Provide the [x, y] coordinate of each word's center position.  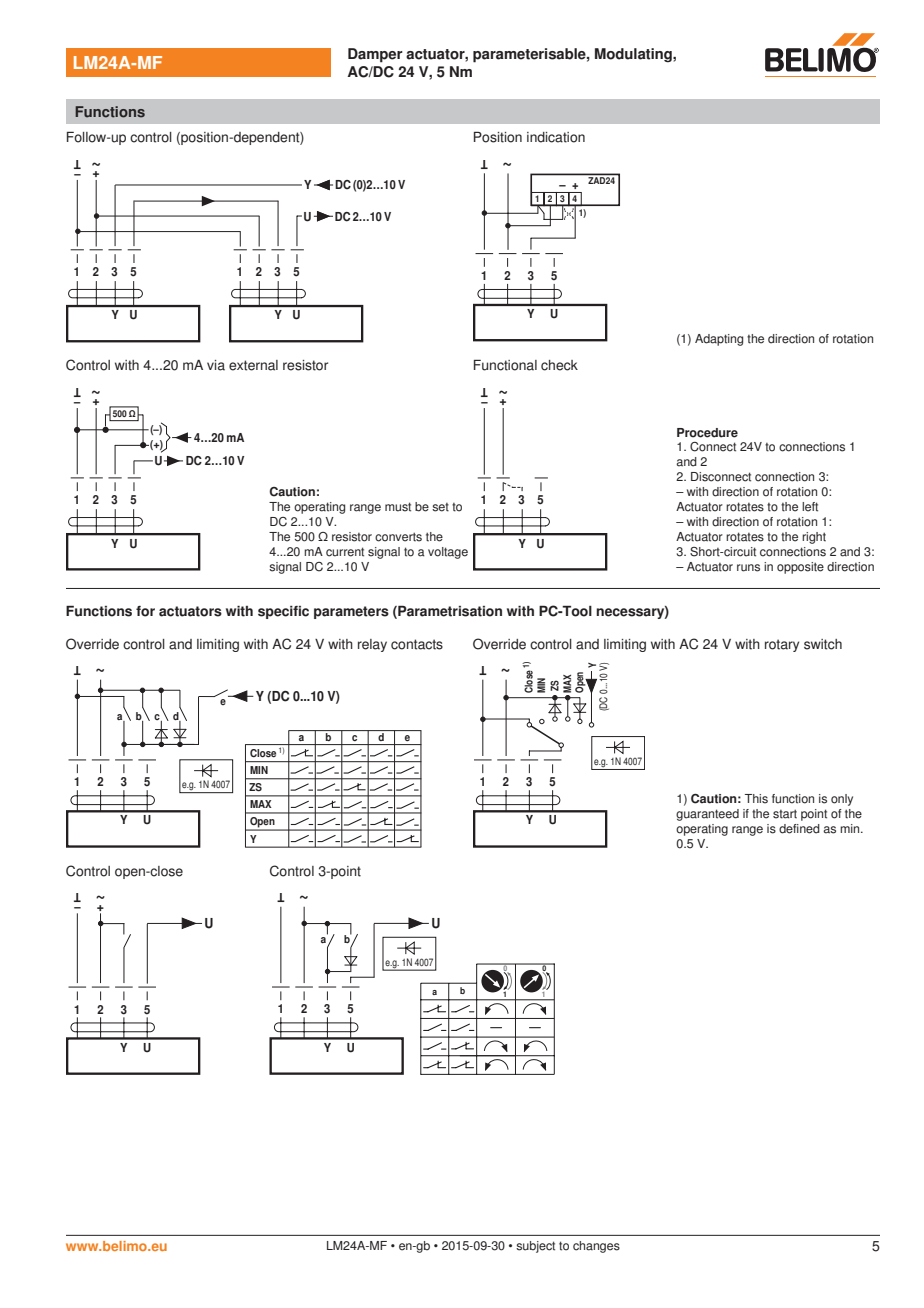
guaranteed [707, 815]
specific [283, 612]
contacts [417, 644]
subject [535, 1247]
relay [372, 645]
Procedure [707, 433]
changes [596, 1247]
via [216, 365]
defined [799, 829]
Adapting [719, 340]
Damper [375, 55]
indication [556, 137]
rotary [782, 645]
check [559, 365]
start [785, 814]
